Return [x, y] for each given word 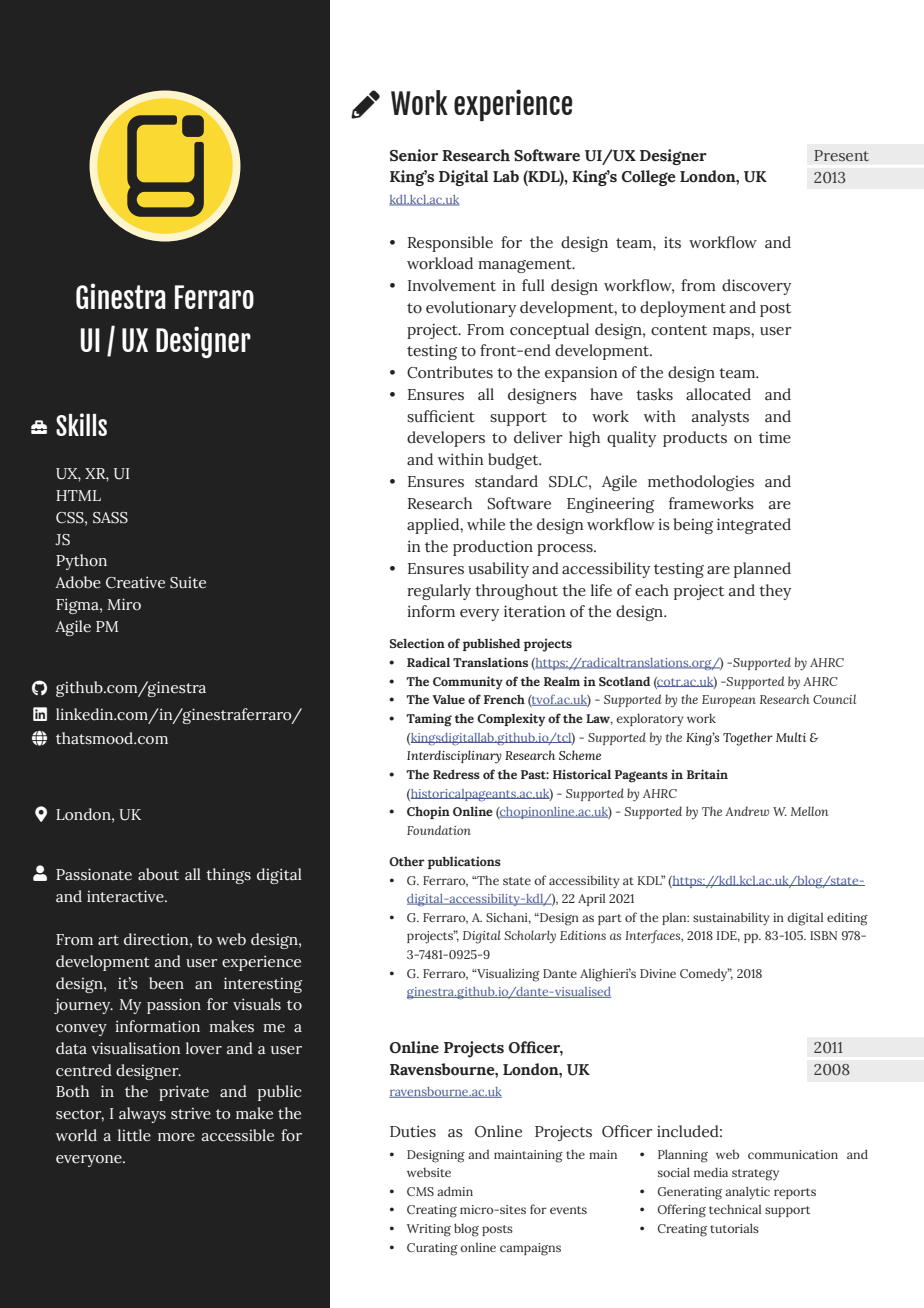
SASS [110, 518]
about [158, 874]
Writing [429, 1230]
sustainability [731, 919]
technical [735, 1209]
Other [407, 861]
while [486, 524]
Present [841, 155]
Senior [414, 155]
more [176, 1137]
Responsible [450, 244]
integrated [754, 526]
